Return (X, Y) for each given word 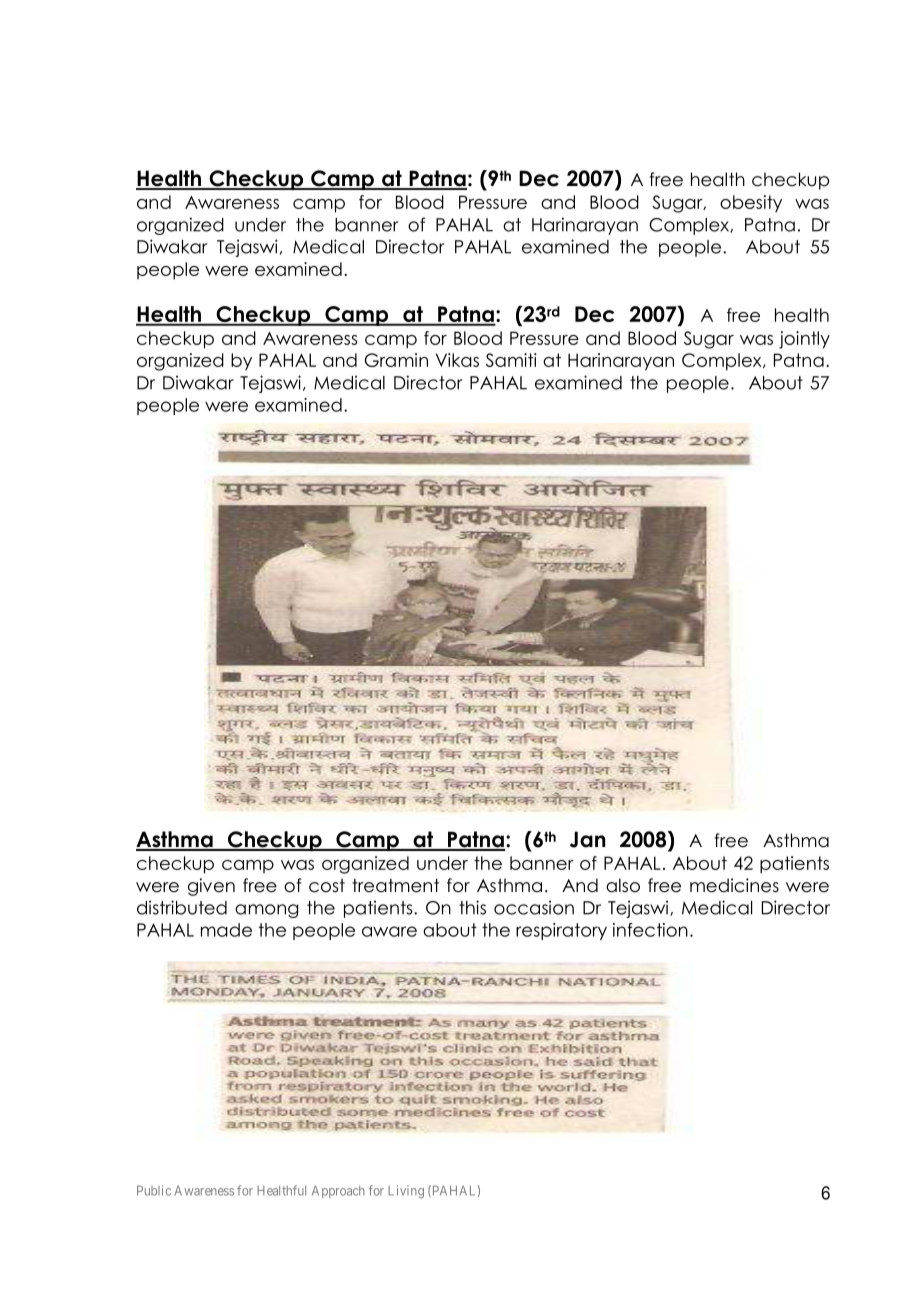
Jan (587, 839)
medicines (734, 885)
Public (154, 1190)
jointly (804, 340)
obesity (751, 204)
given (211, 887)
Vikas (457, 360)
